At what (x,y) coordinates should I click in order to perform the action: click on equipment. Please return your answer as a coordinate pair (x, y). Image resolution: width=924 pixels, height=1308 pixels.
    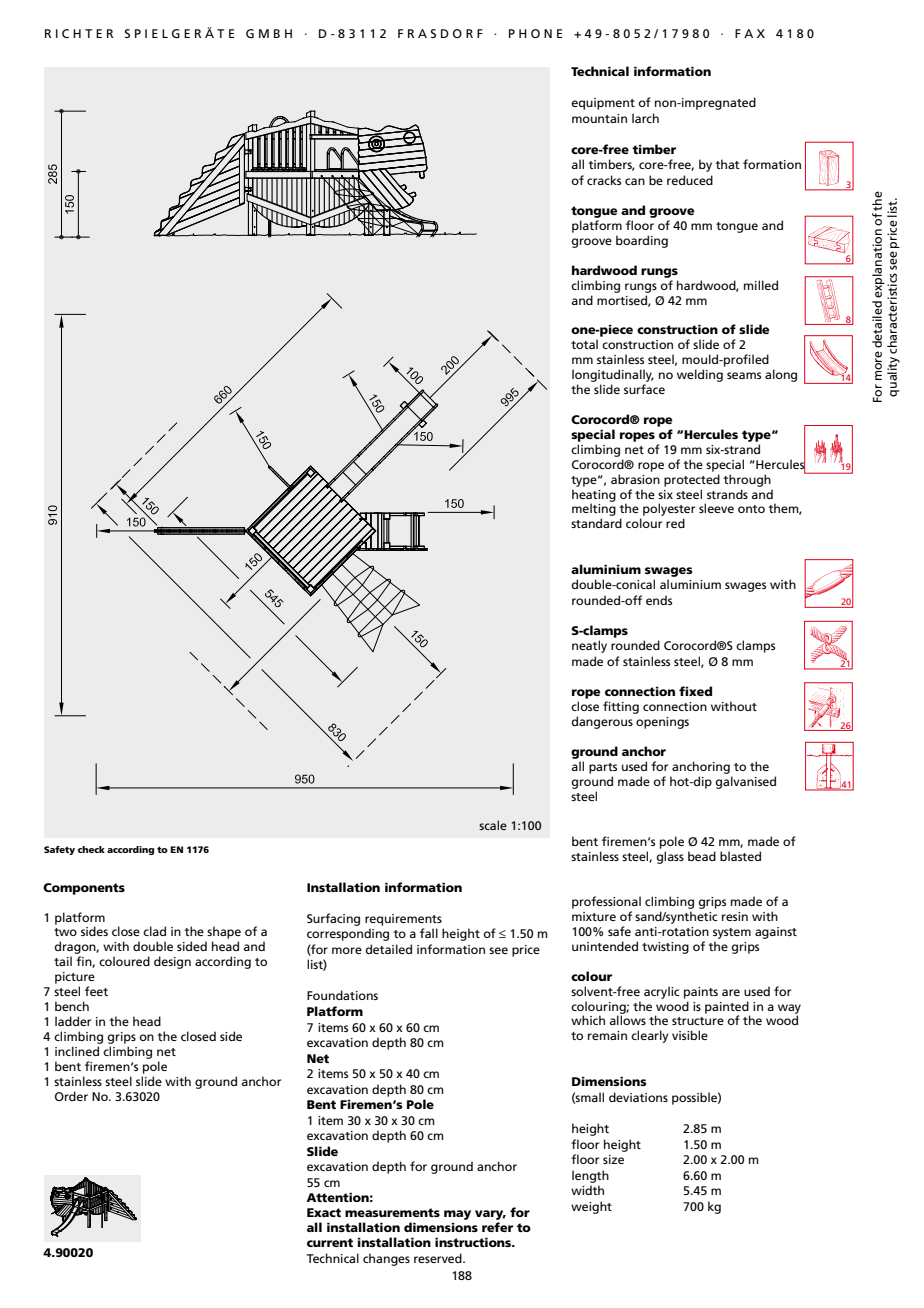
    Looking at the image, I should click on (603, 104).
